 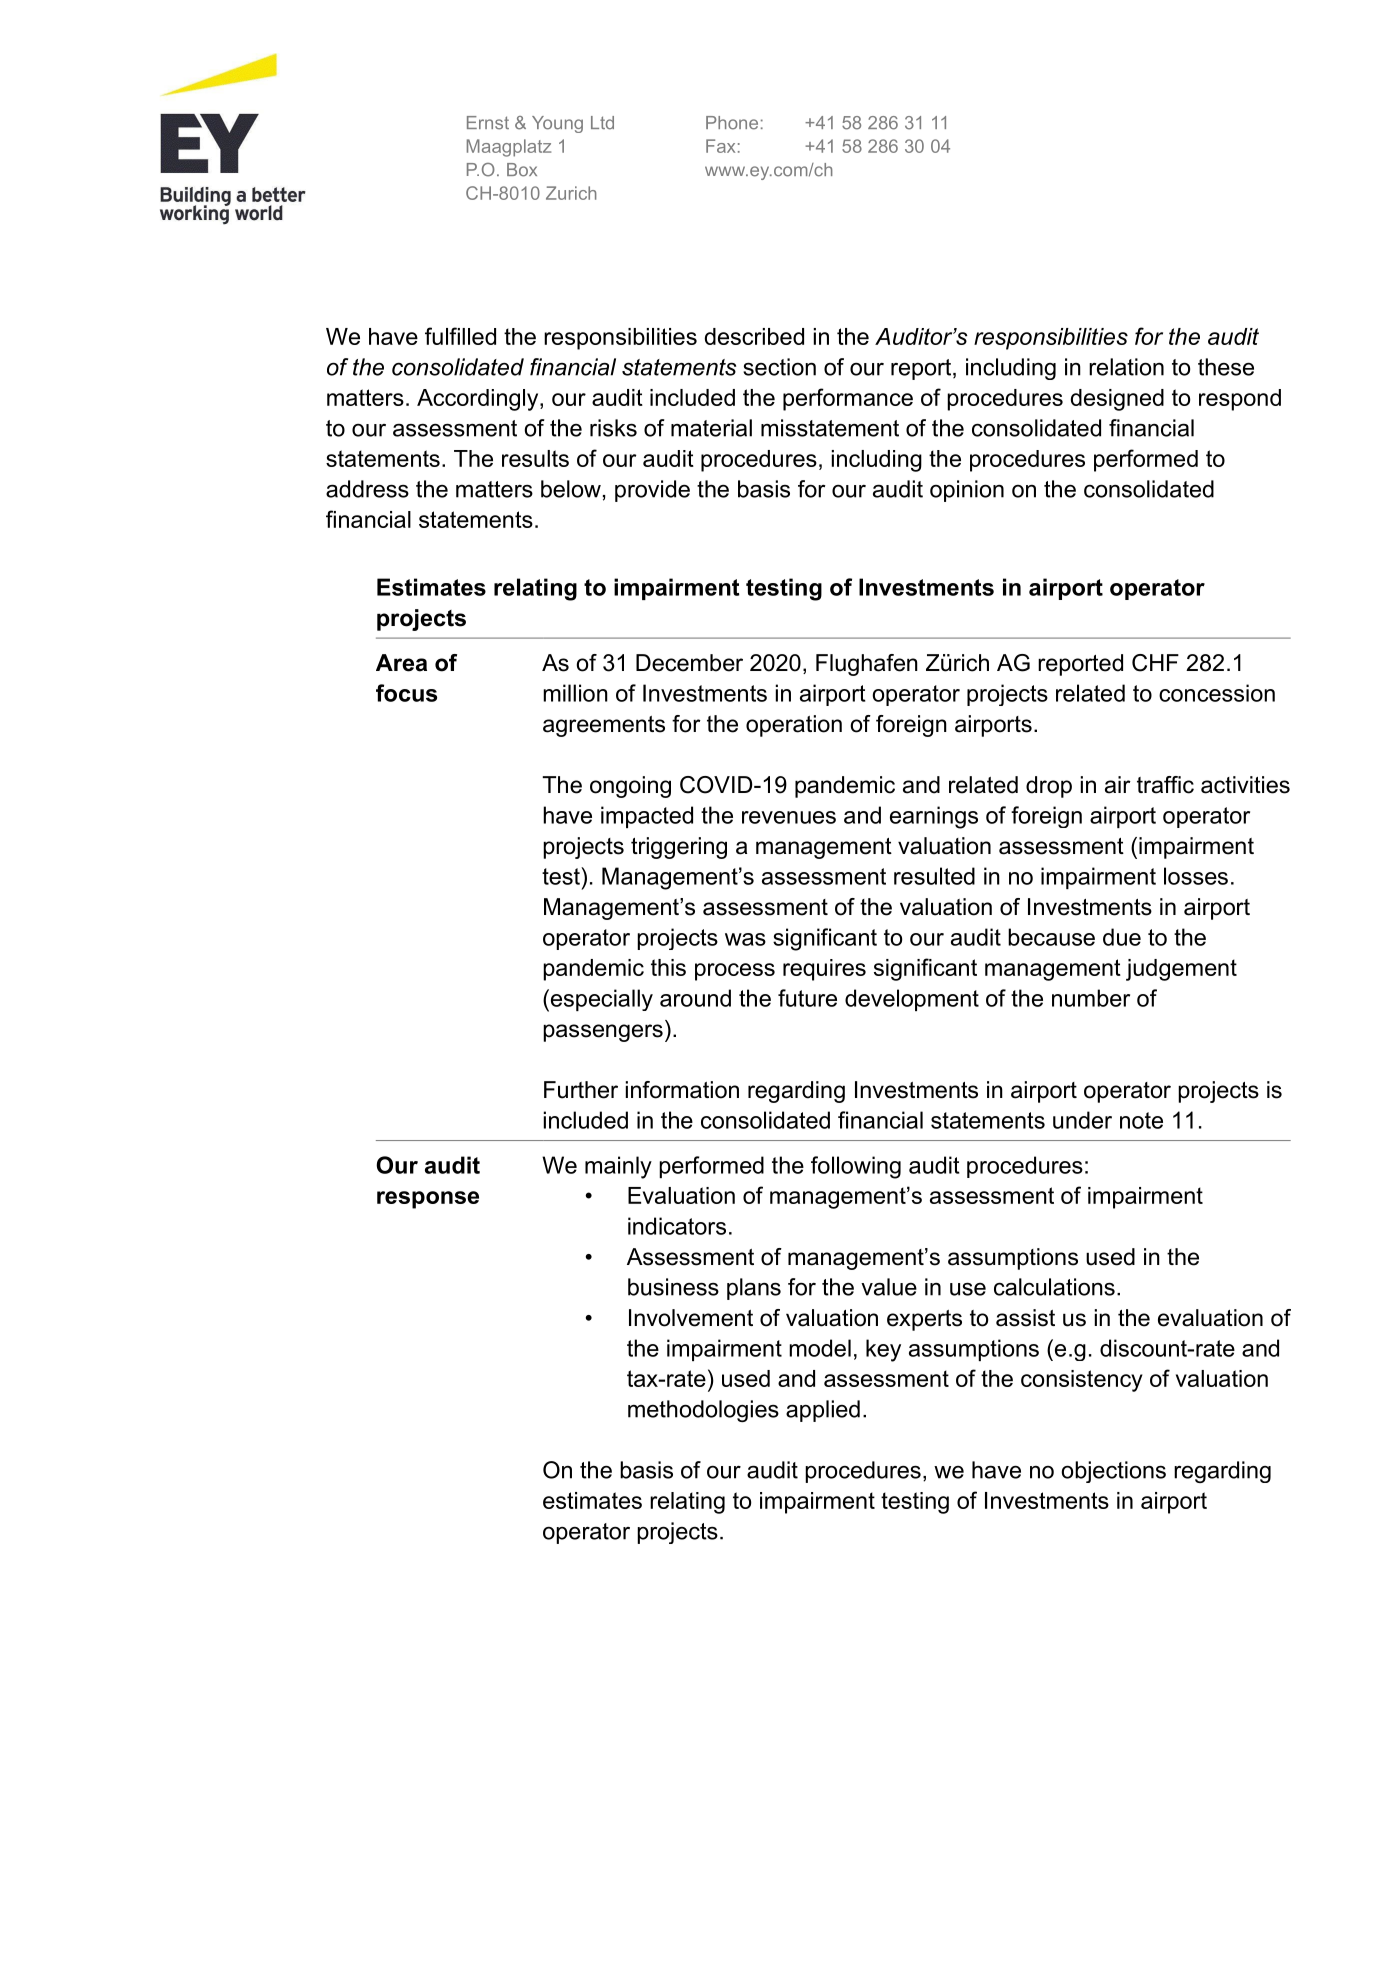 I want to click on Accordingly, so click(x=479, y=400).
